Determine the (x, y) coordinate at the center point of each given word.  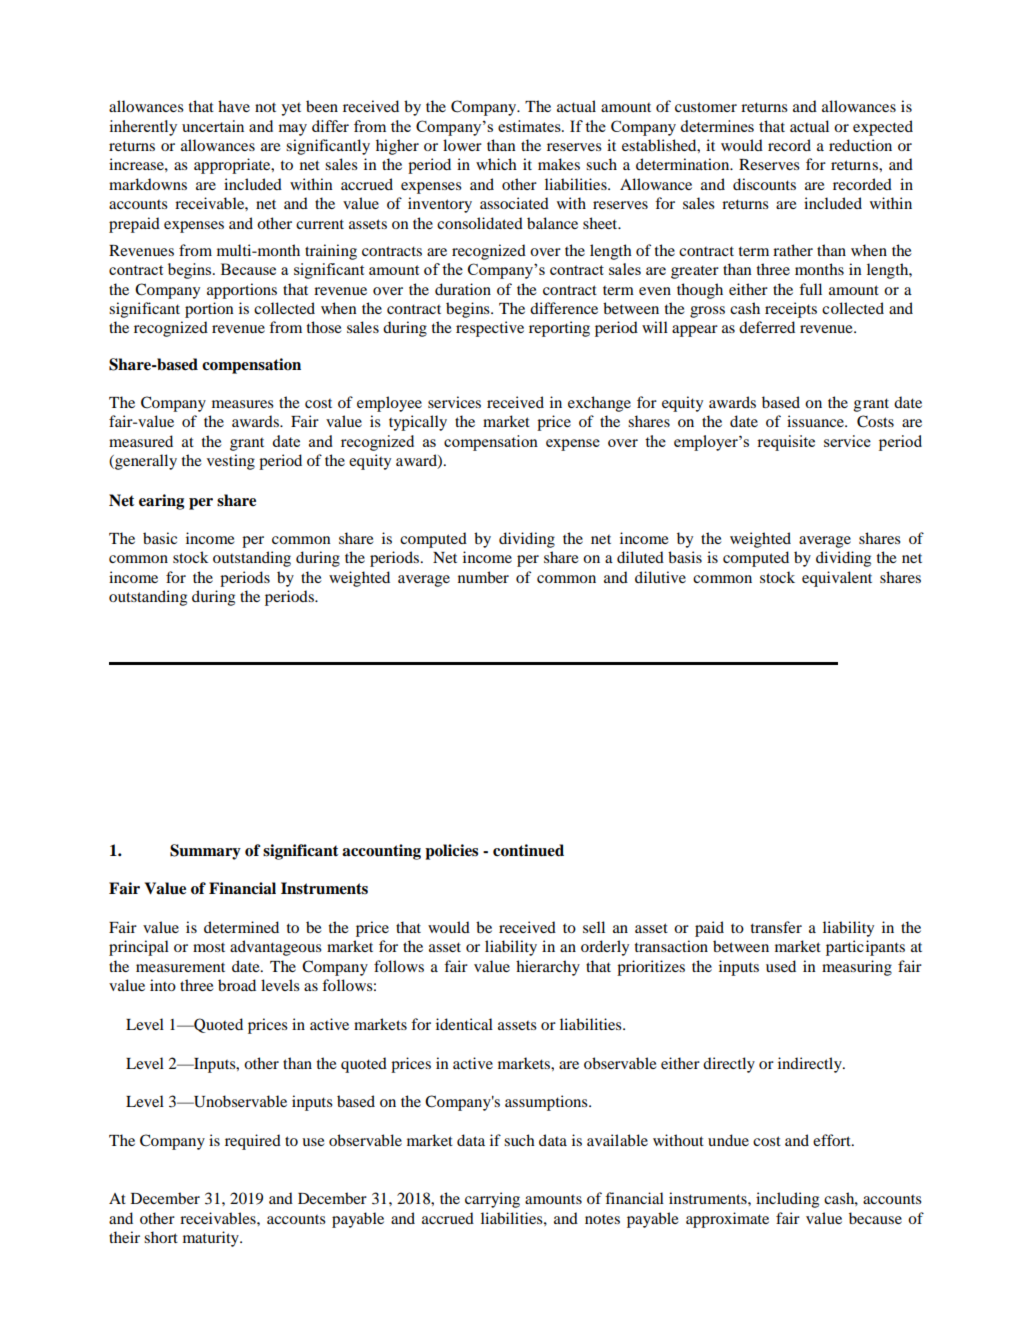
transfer (776, 927)
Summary (205, 852)
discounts (764, 184)
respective (490, 329)
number (483, 577)
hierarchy (548, 968)
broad (237, 985)
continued (528, 850)
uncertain (213, 126)
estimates (530, 126)
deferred (767, 327)
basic (160, 538)
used (781, 966)
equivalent (837, 579)
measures (243, 404)
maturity (212, 1239)
